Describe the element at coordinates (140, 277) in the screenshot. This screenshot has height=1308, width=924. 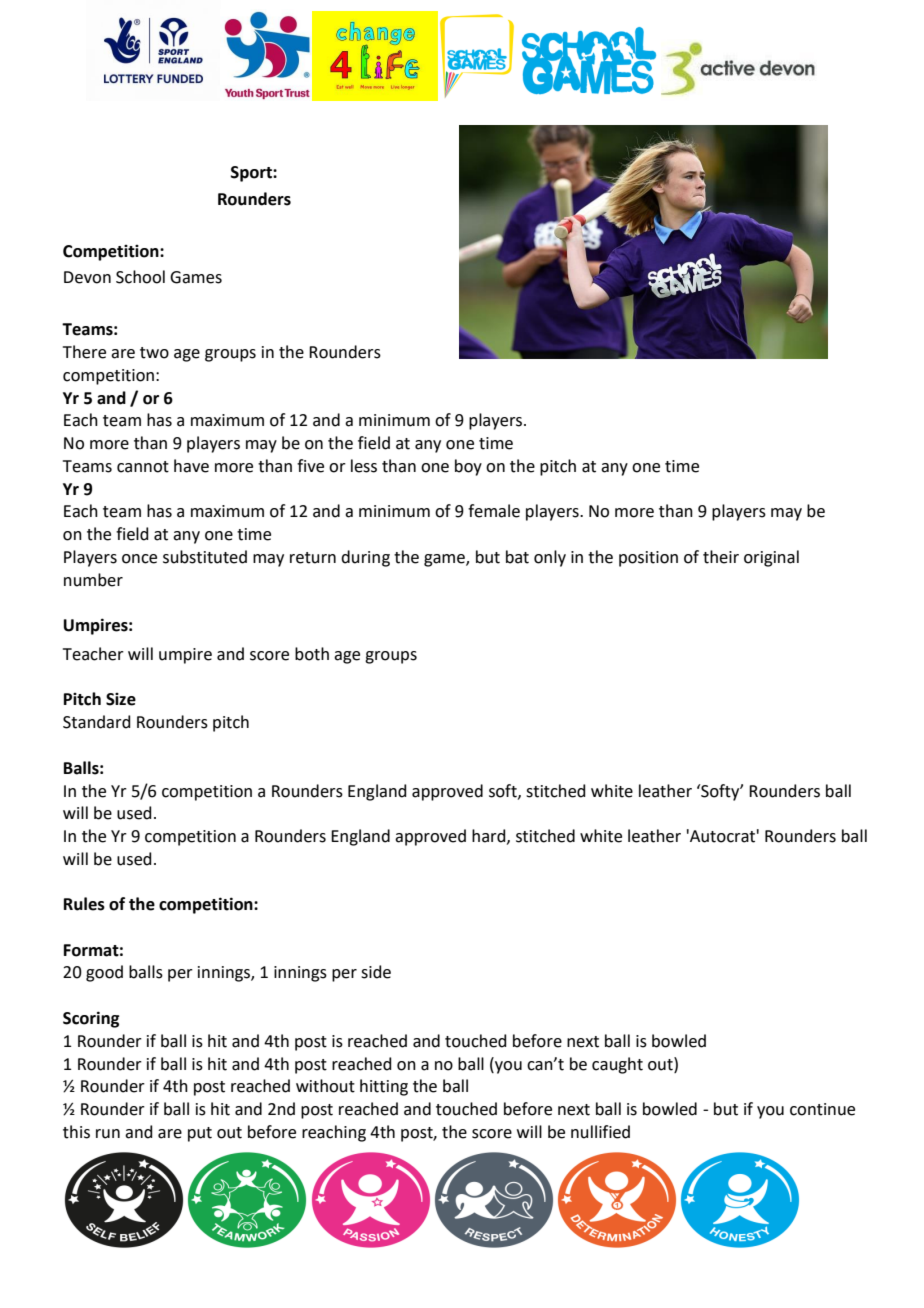
I see `School` at that location.
